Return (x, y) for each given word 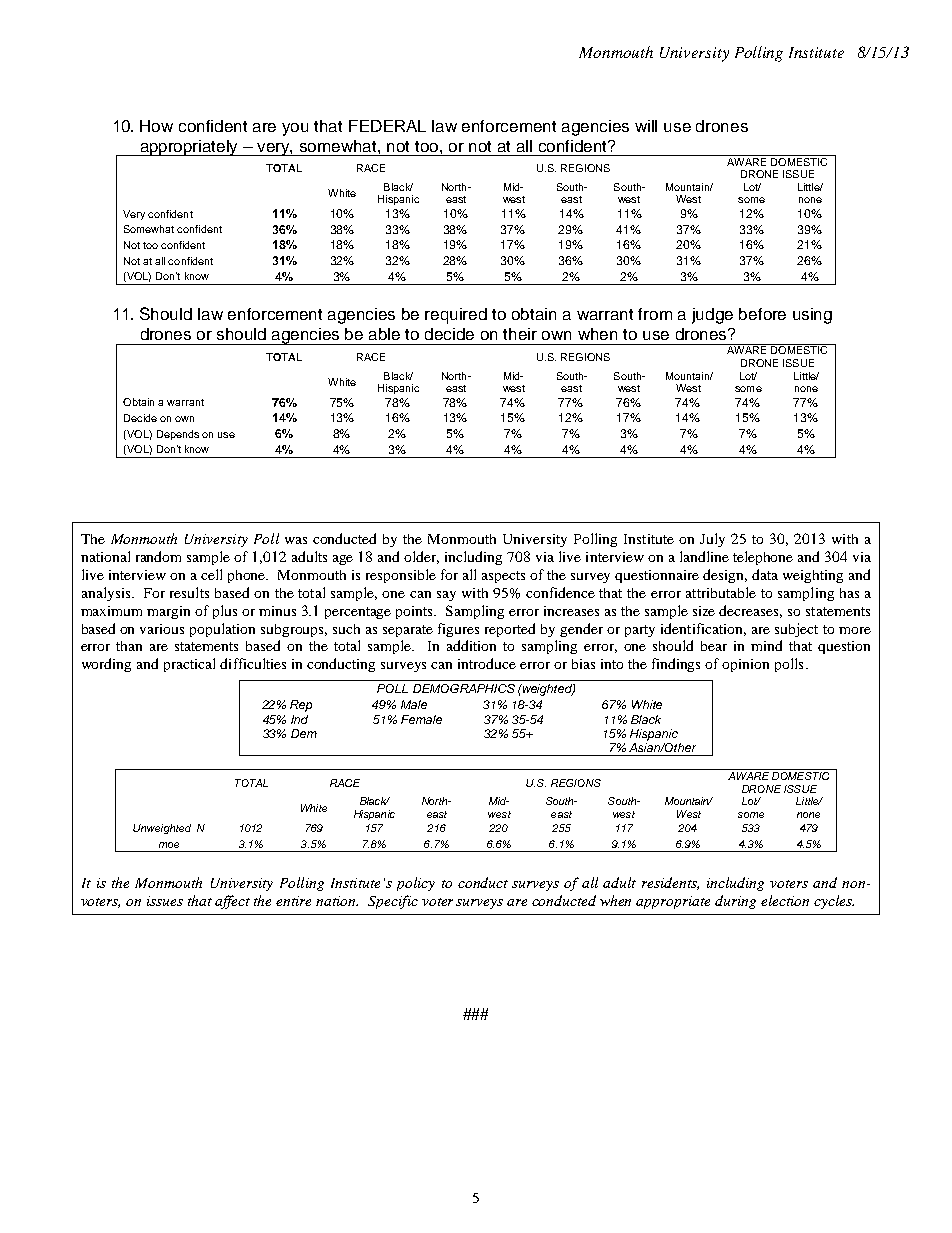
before (762, 314)
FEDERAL (387, 126)
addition (471, 645)
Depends (178, 435)
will (646, 126)
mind (766, 645)
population (222, 630)
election (785, 900)
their (520, 334)
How (156, 126)
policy (416, 884)
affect (232, 902)
